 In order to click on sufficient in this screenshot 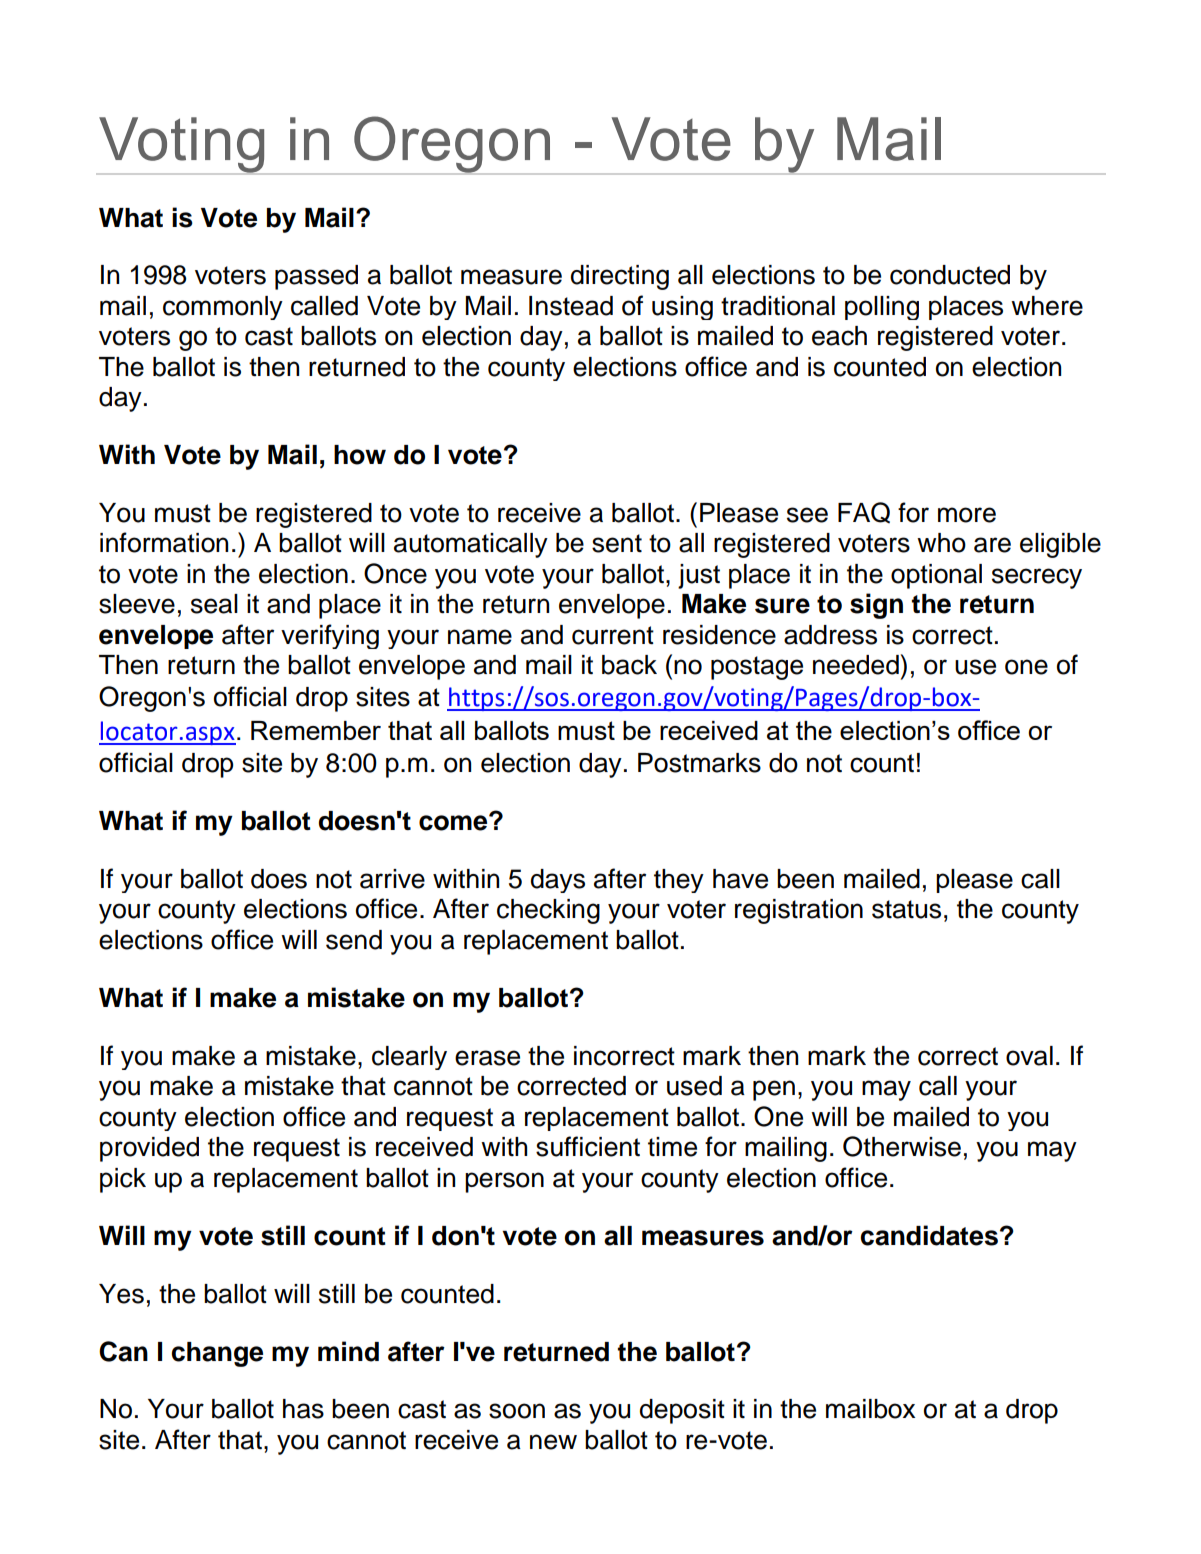, I will do `click(588, 1146)`.
